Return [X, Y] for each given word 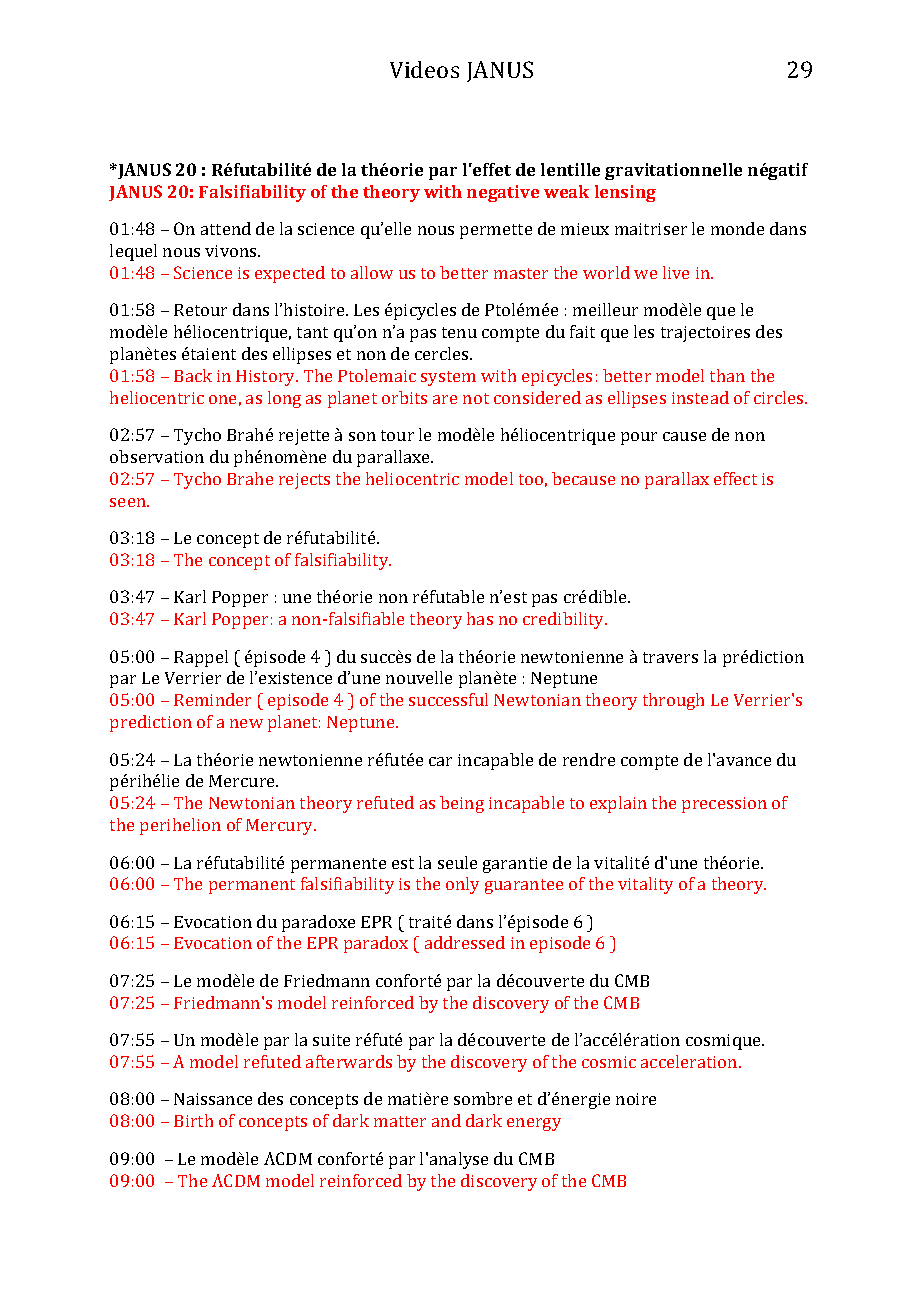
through [673, 701]
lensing [625, 193]
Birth [193, 1120]
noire [636, 1099]
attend [226, 228]
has [480, 618]
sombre [483, 1098]
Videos [424, 69]
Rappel [201, 658]
